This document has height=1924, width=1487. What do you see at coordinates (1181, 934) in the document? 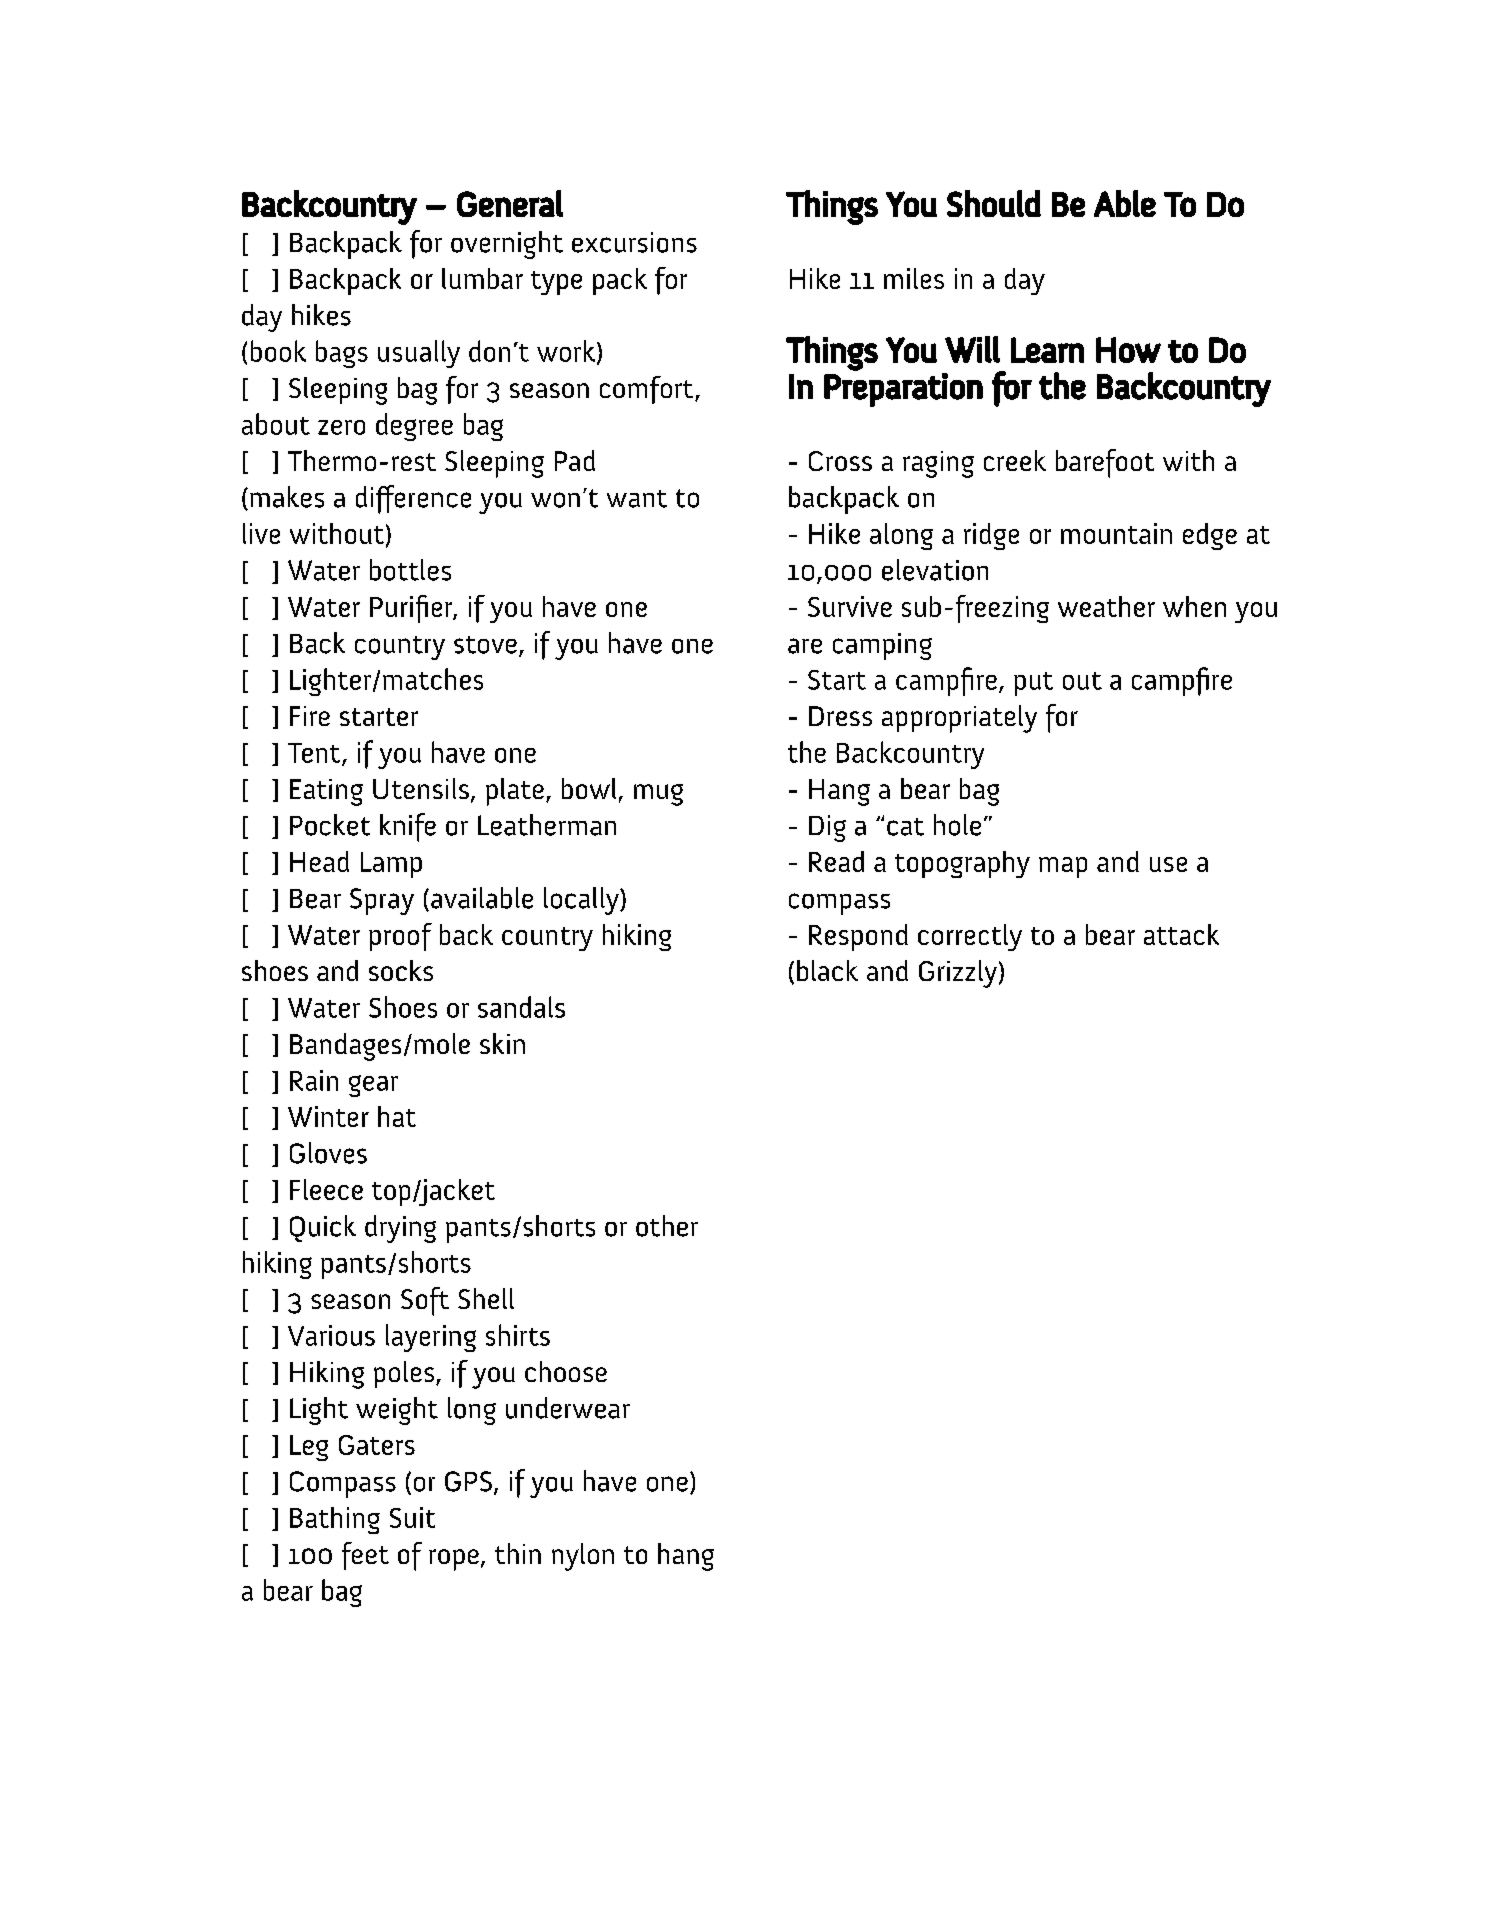
I see `attack` at bounding box center [1181, 934].
